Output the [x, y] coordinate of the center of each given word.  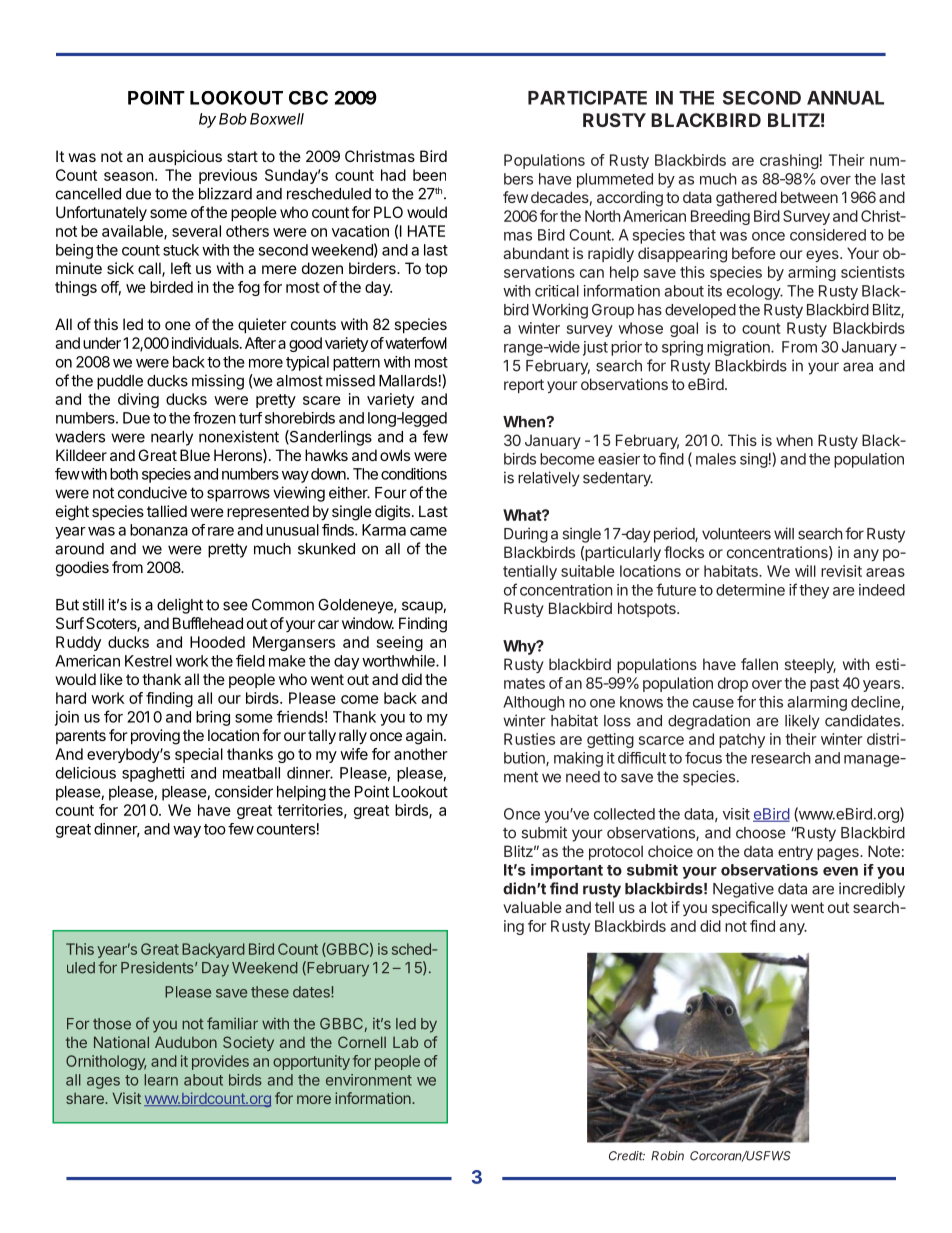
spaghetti [153, 774]
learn [161, 1080]
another [421, 754]
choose [761, 833]
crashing [789, 161]
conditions [414, 474]
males [716, 459]
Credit [627, 1156]
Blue [195, 455]
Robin [667, 1156]
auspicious [185, 157]
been [429, 175]
